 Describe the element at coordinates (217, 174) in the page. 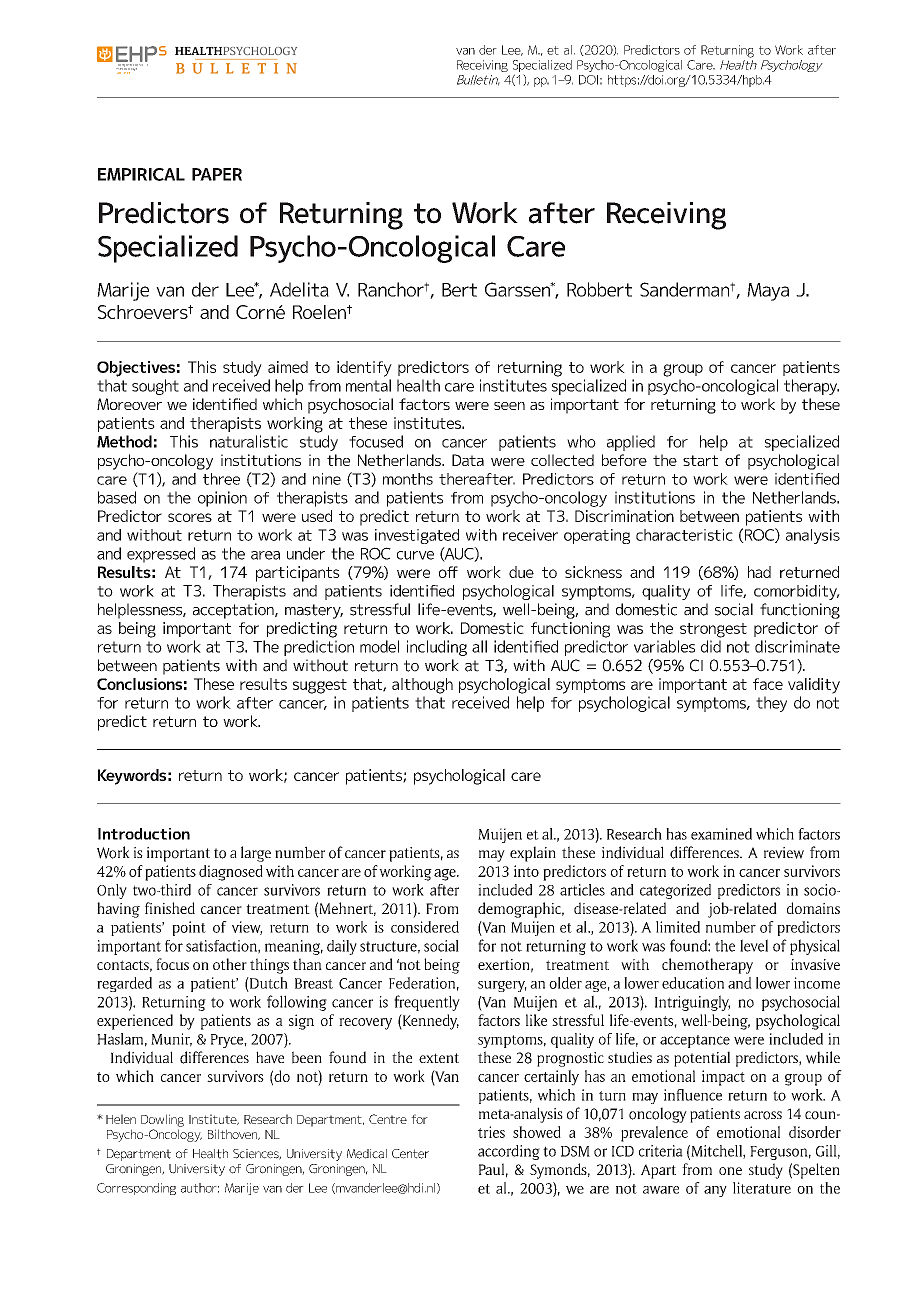

I see `PAPER` at that location.
